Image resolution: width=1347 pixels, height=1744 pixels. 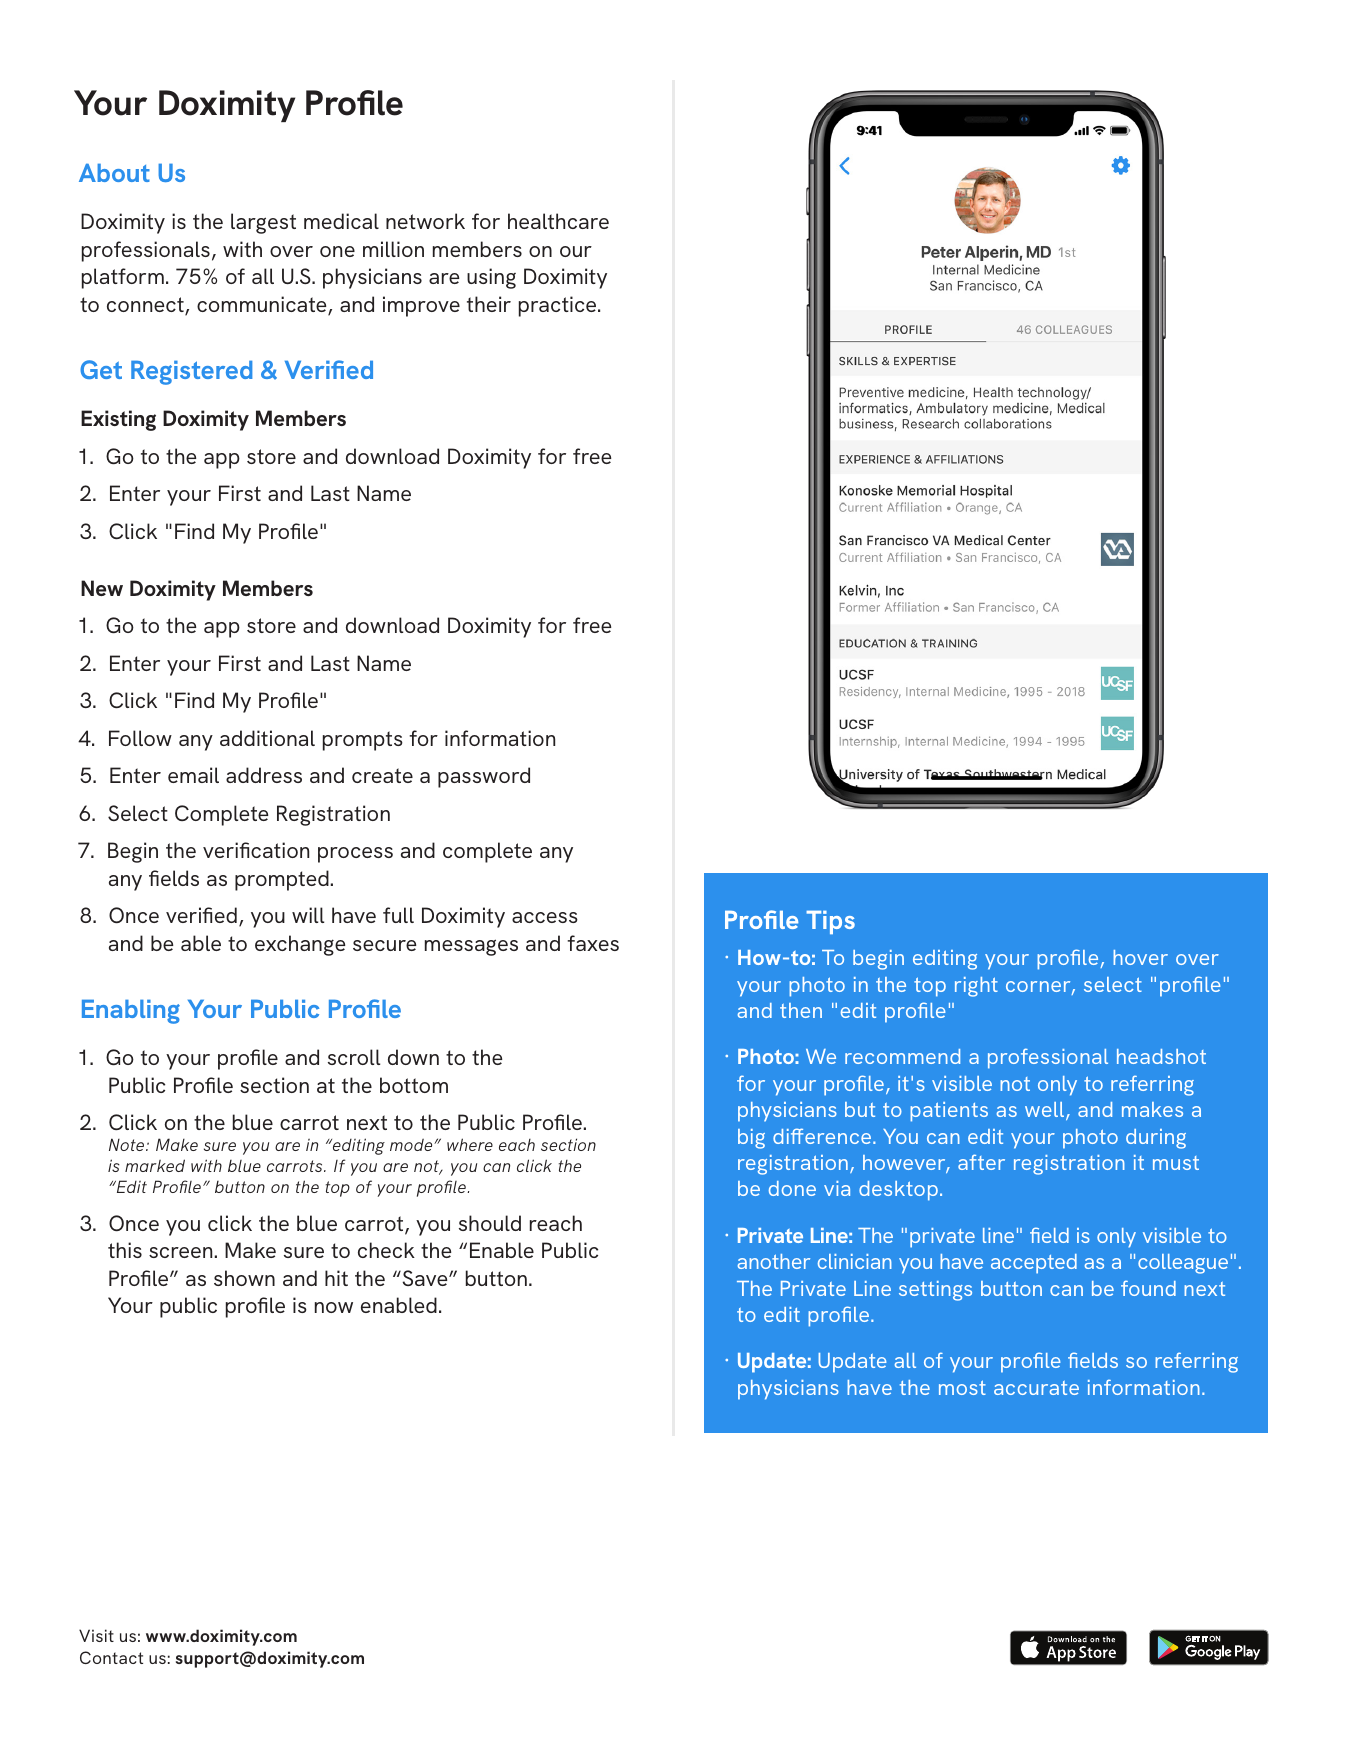 I want to click on password, so click(x=484, y=777).
